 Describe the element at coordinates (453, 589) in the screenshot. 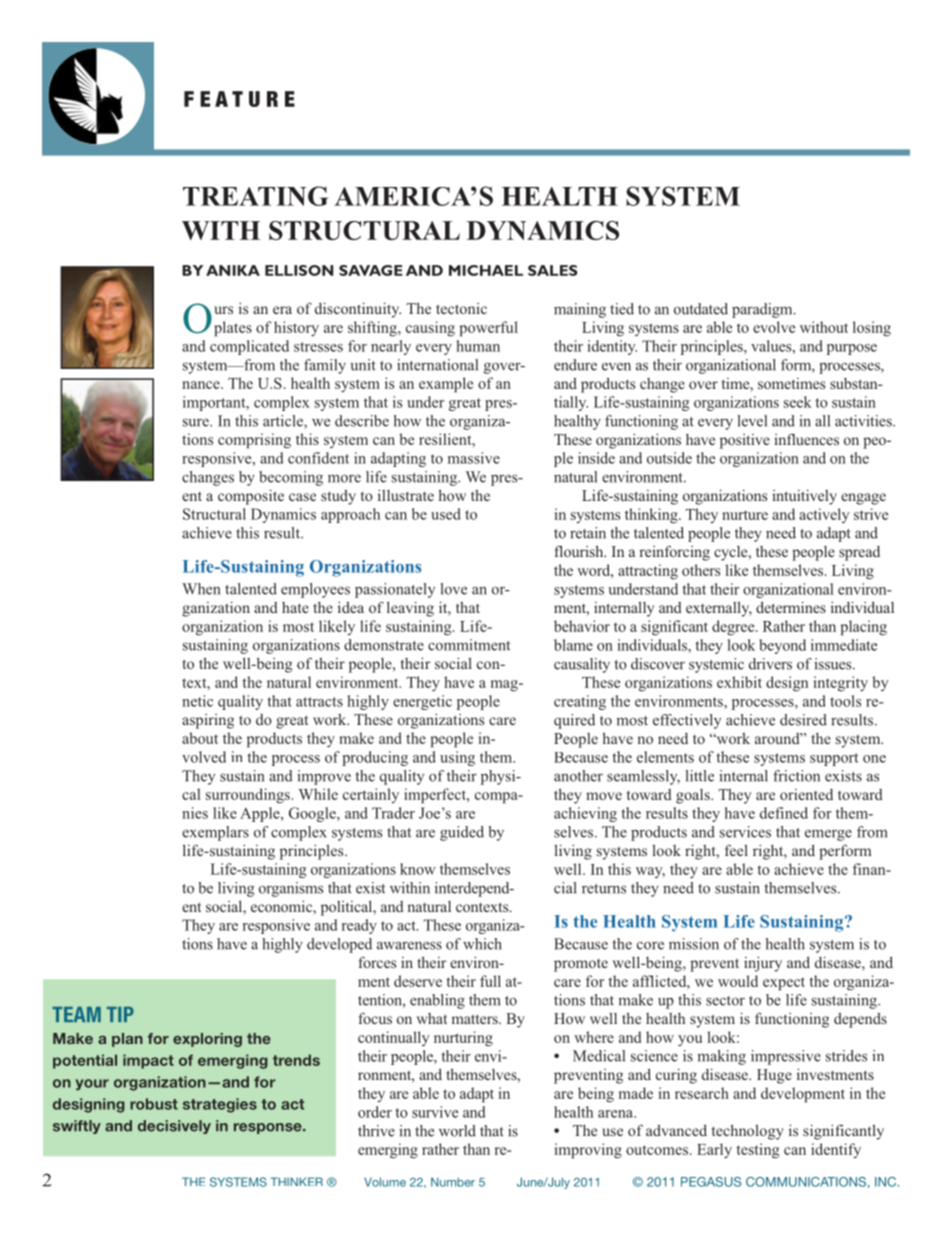

I see `love` at that location.
